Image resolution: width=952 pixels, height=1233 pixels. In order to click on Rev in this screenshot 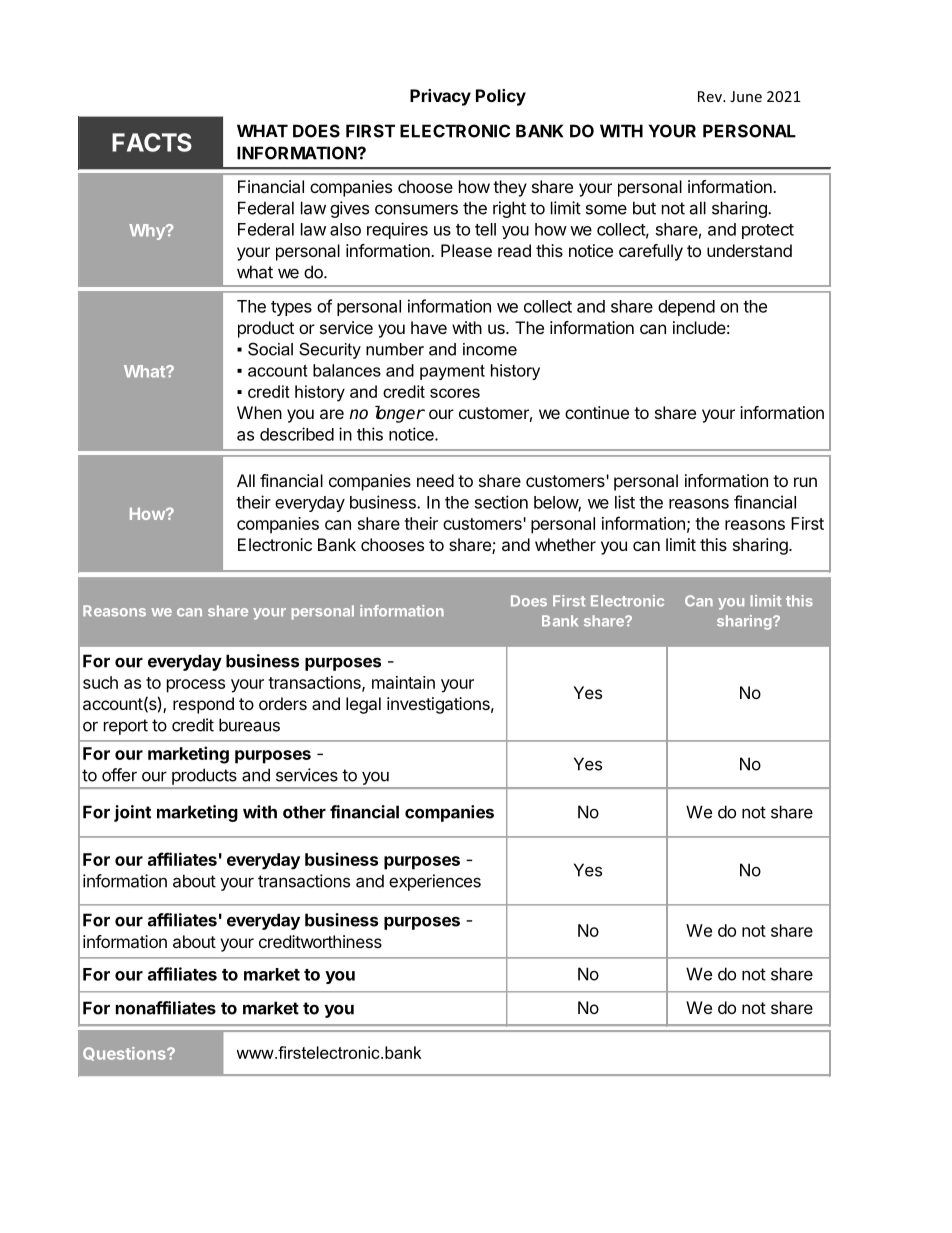, I will do `click(711, 96)`.
